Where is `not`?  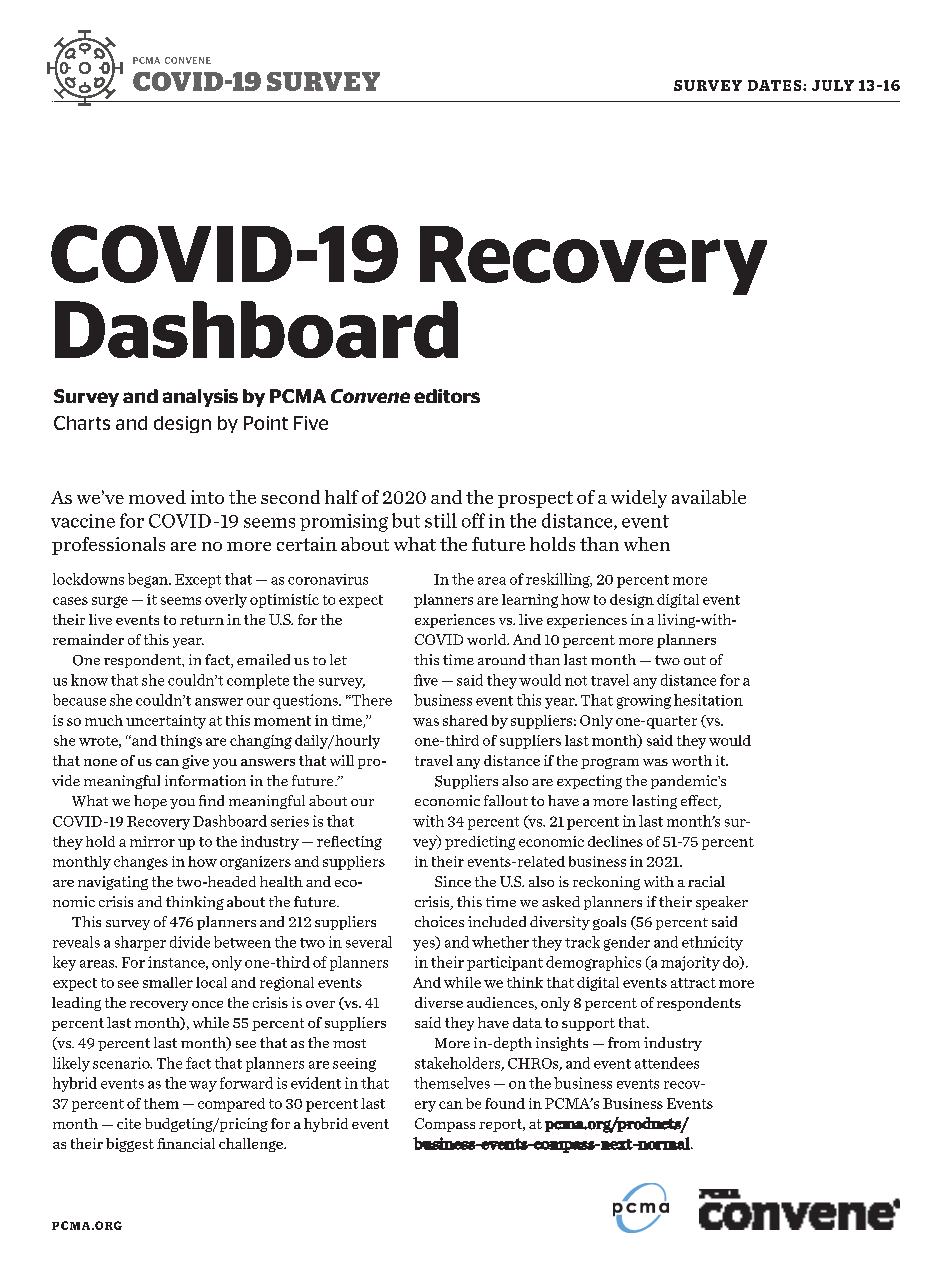
not is located at coordinates (576, 681).
